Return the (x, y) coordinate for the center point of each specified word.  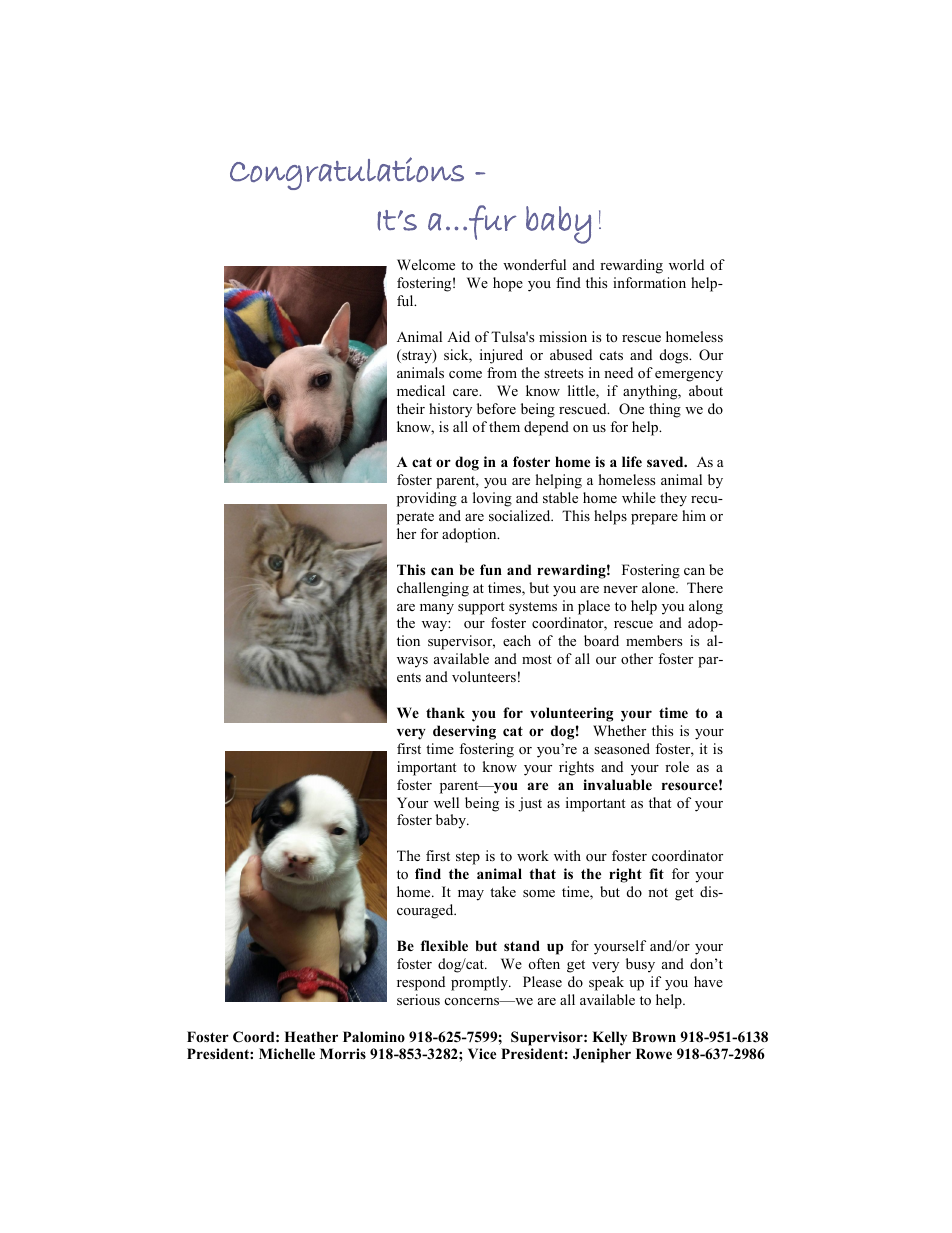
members (654, 640)
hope (508, 284)
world (686, 264)
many (437, 609)
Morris (343, 1053)
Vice (482, 1053)
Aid (458, 336)
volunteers (484, 676)
